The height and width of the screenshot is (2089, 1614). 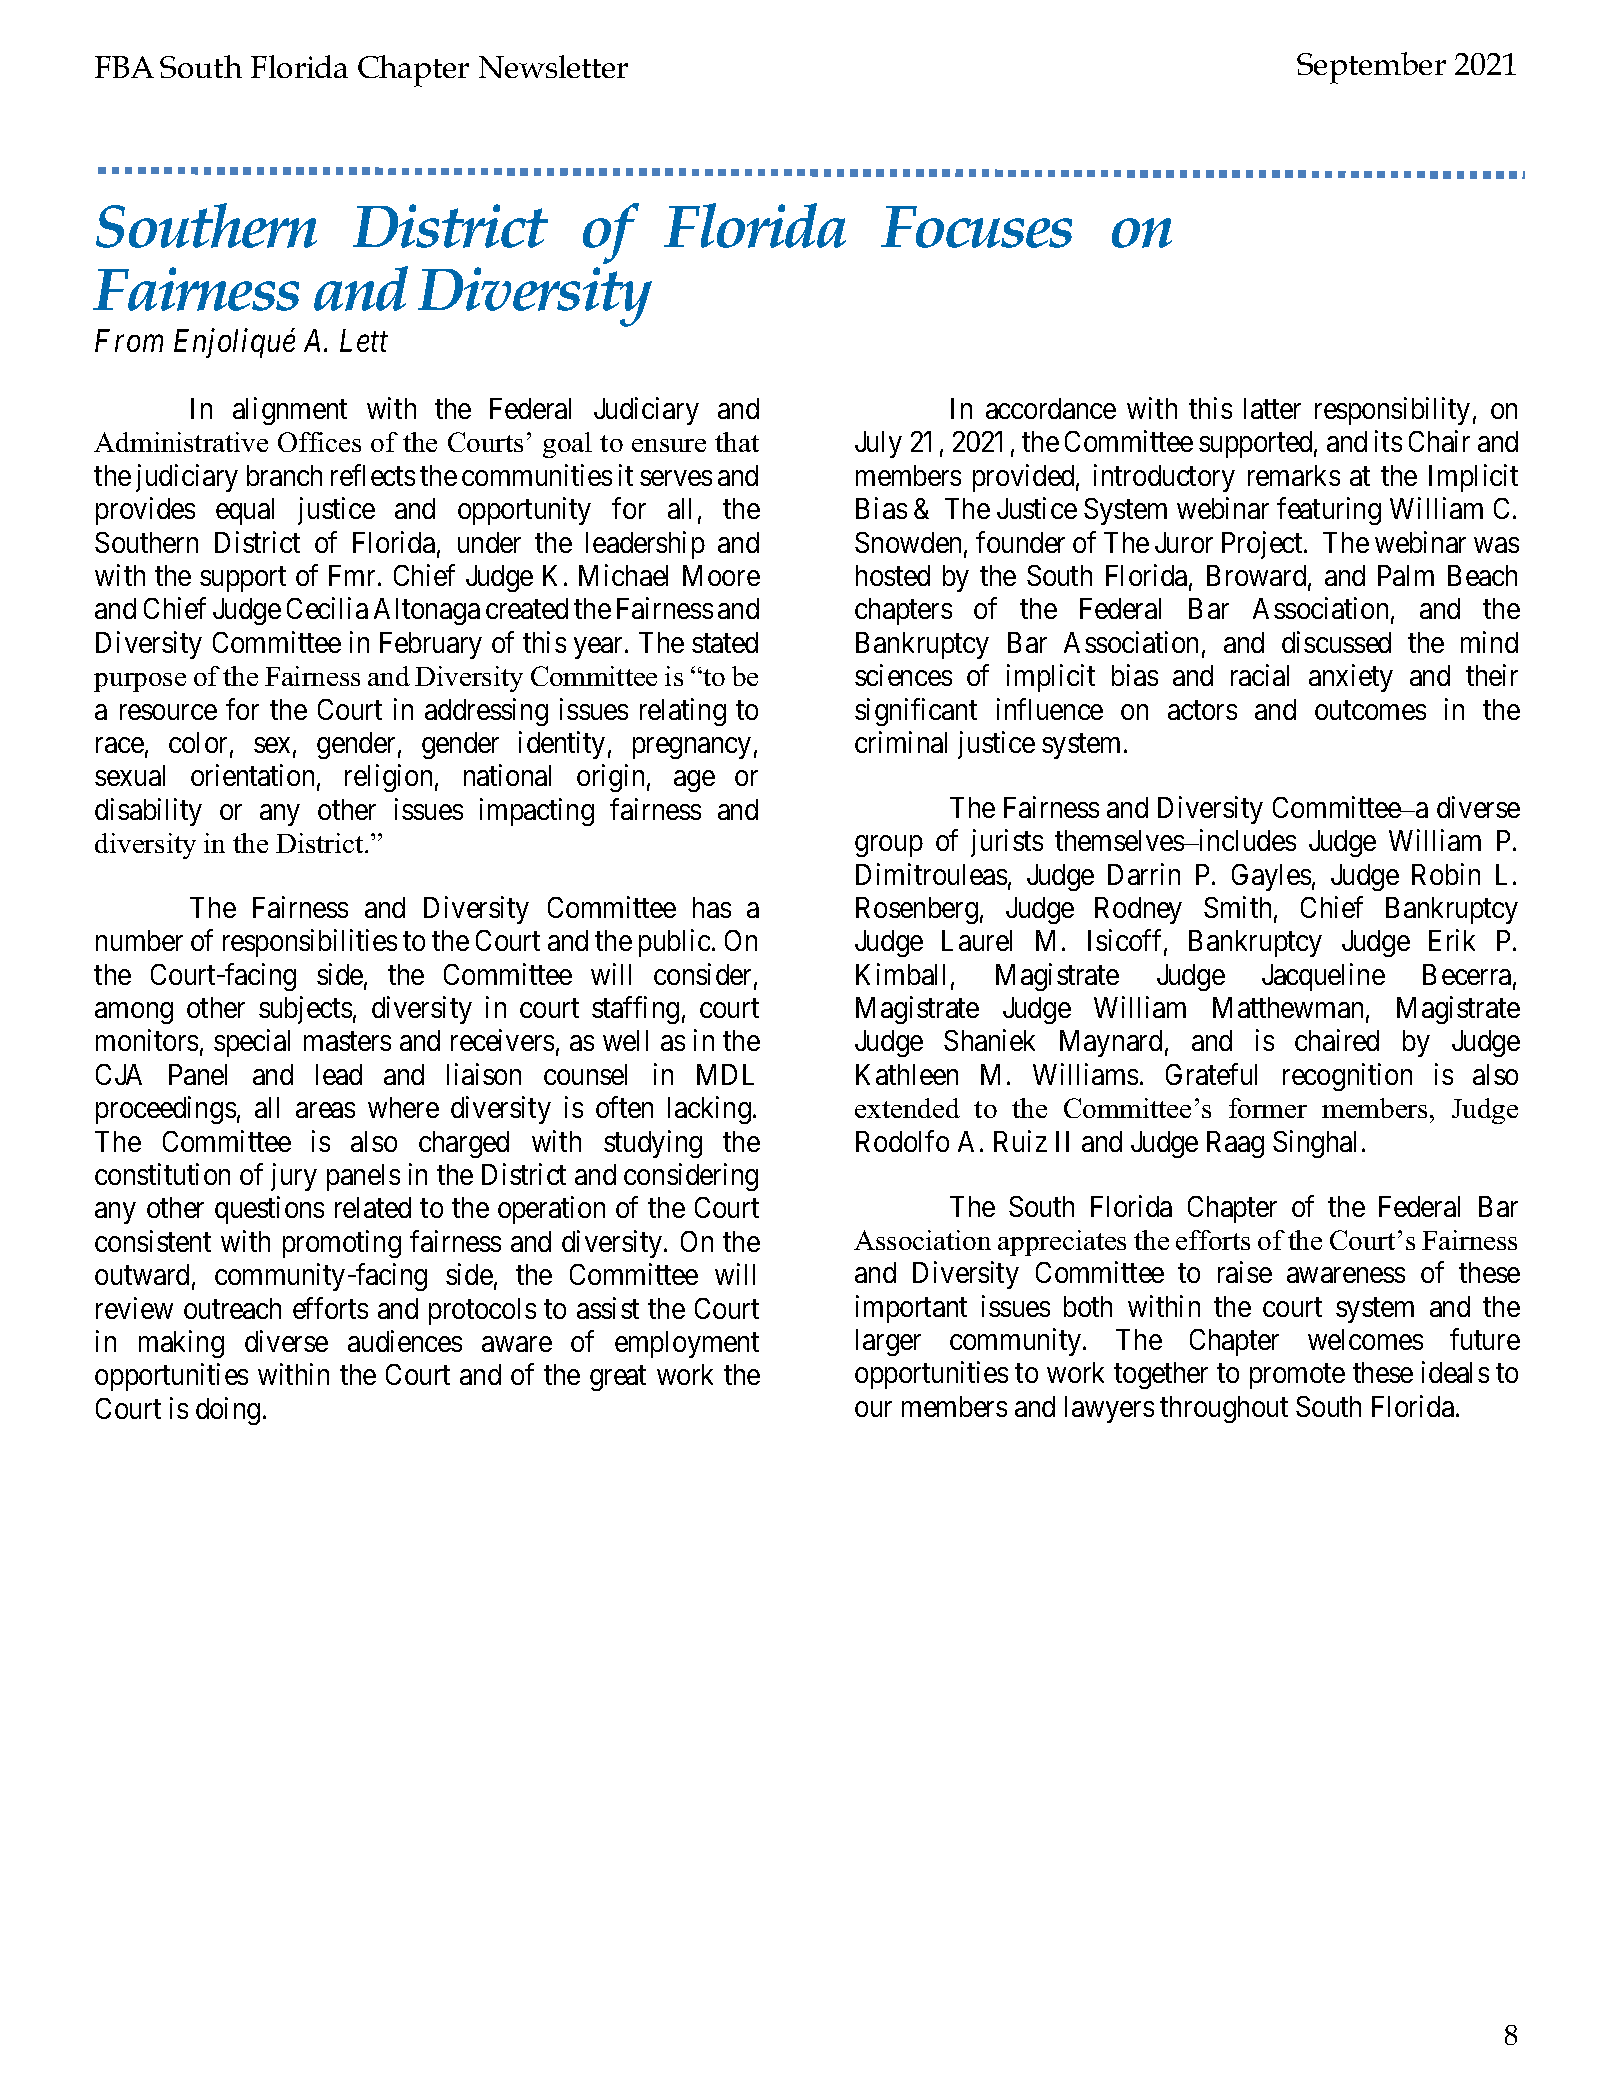 What do you see at coordinates (893, 575) in the screenshot?
I see `hosted` at bounding box center [893, 575].
